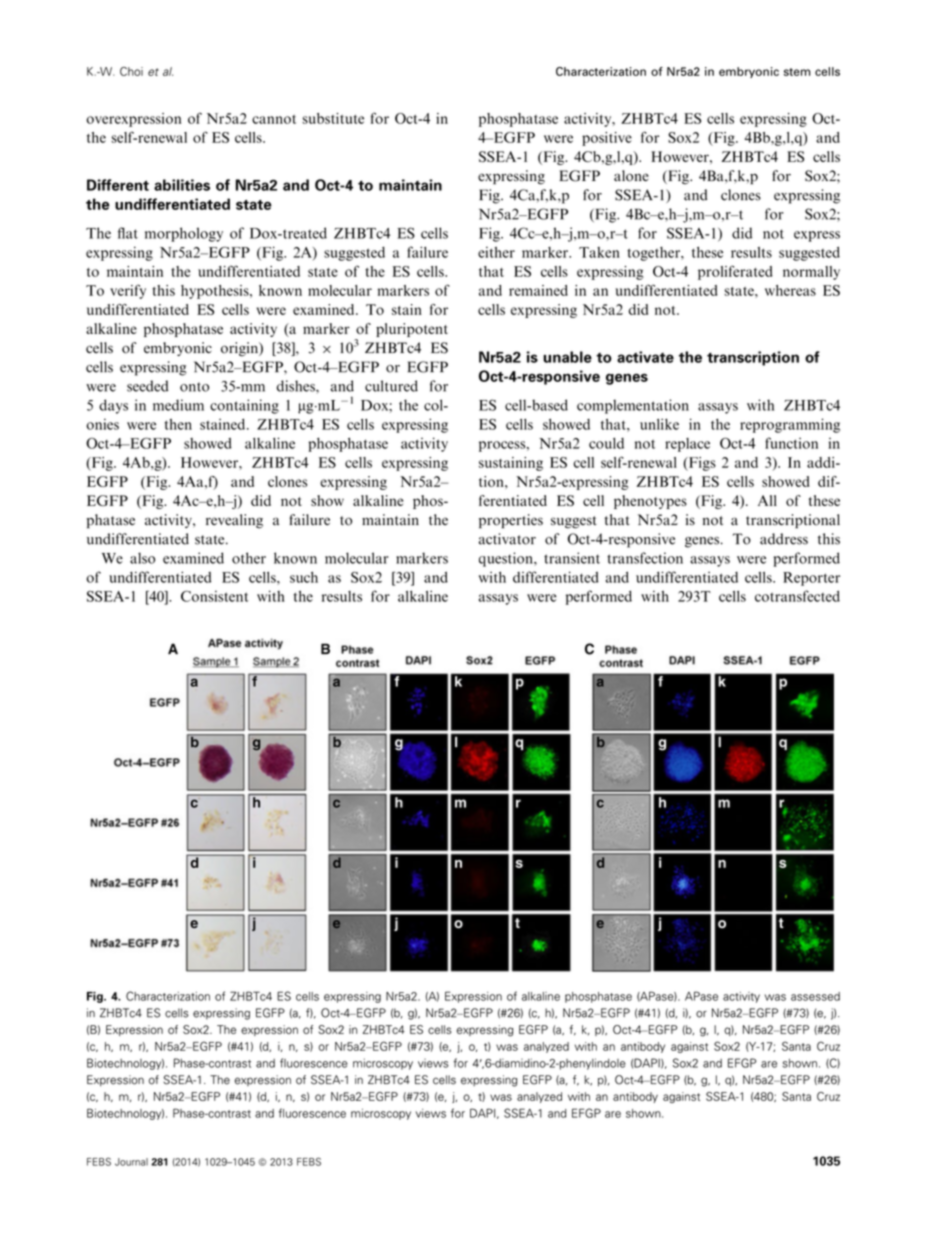  I want to click on Journal, so click(131, 1162).
